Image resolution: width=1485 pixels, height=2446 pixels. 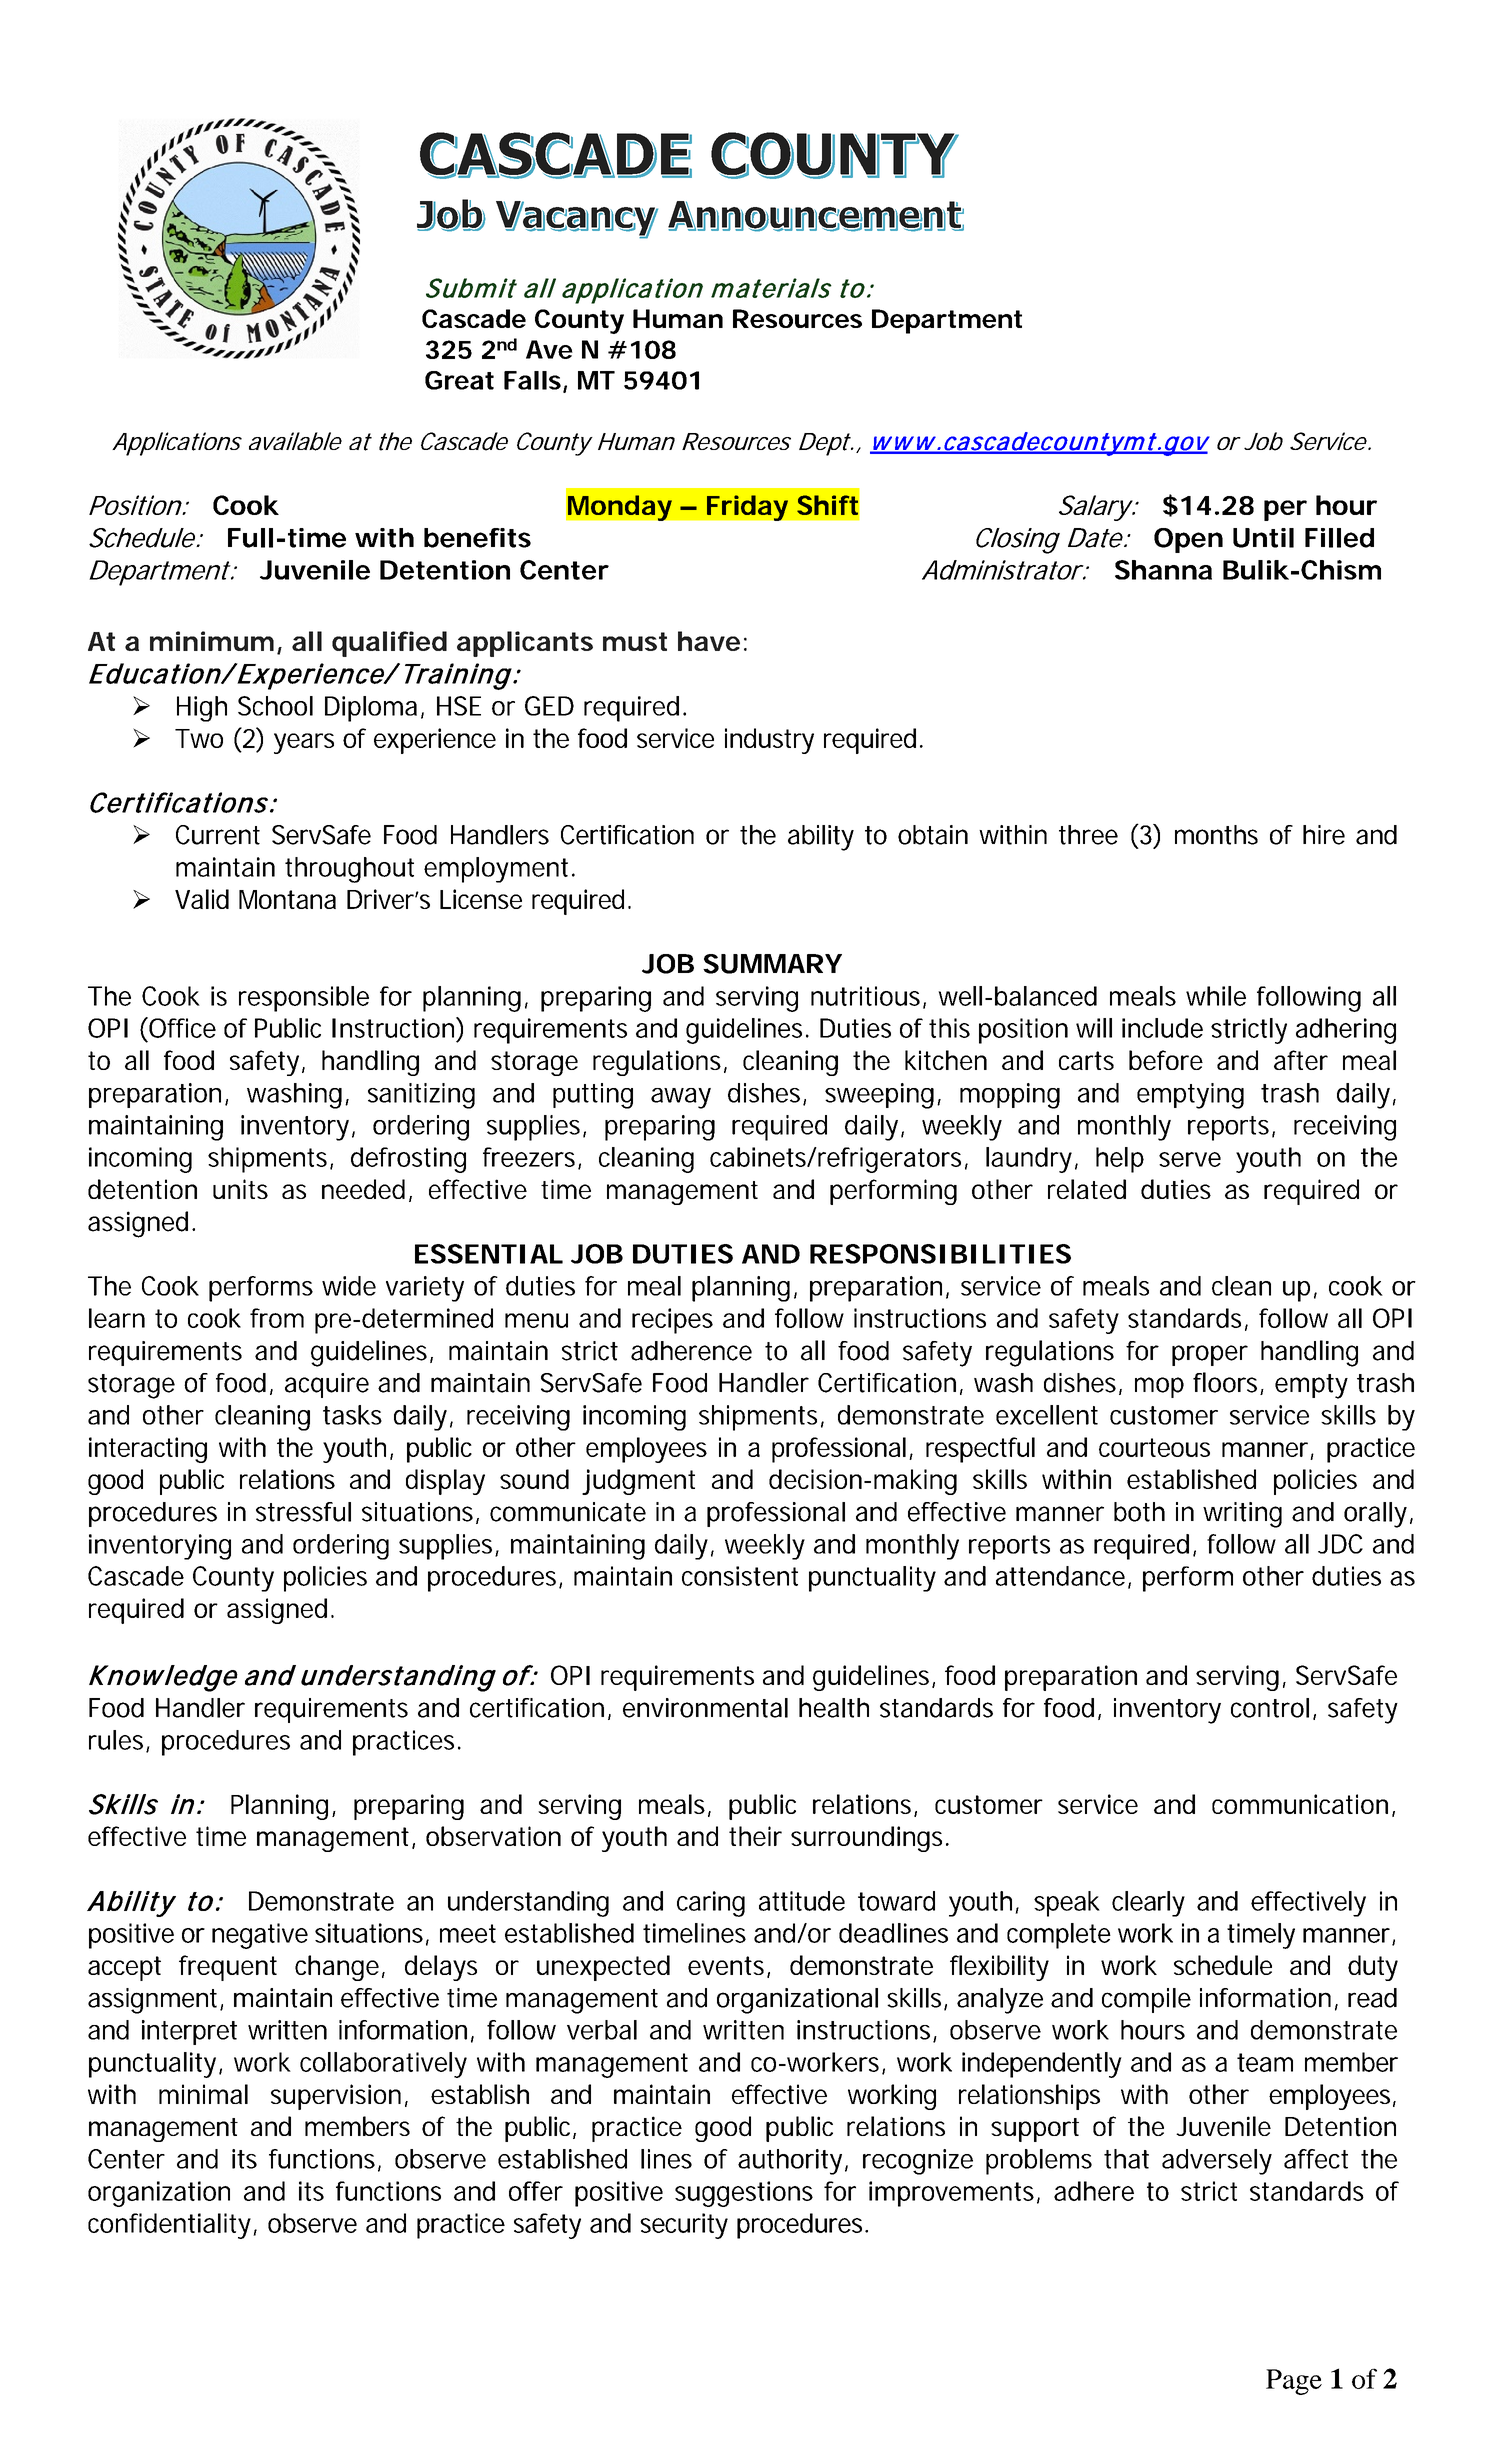 What do you see at coordinates (304, 999) in the screenshot?
I see `responsible` at bounding box center [304, 999].
